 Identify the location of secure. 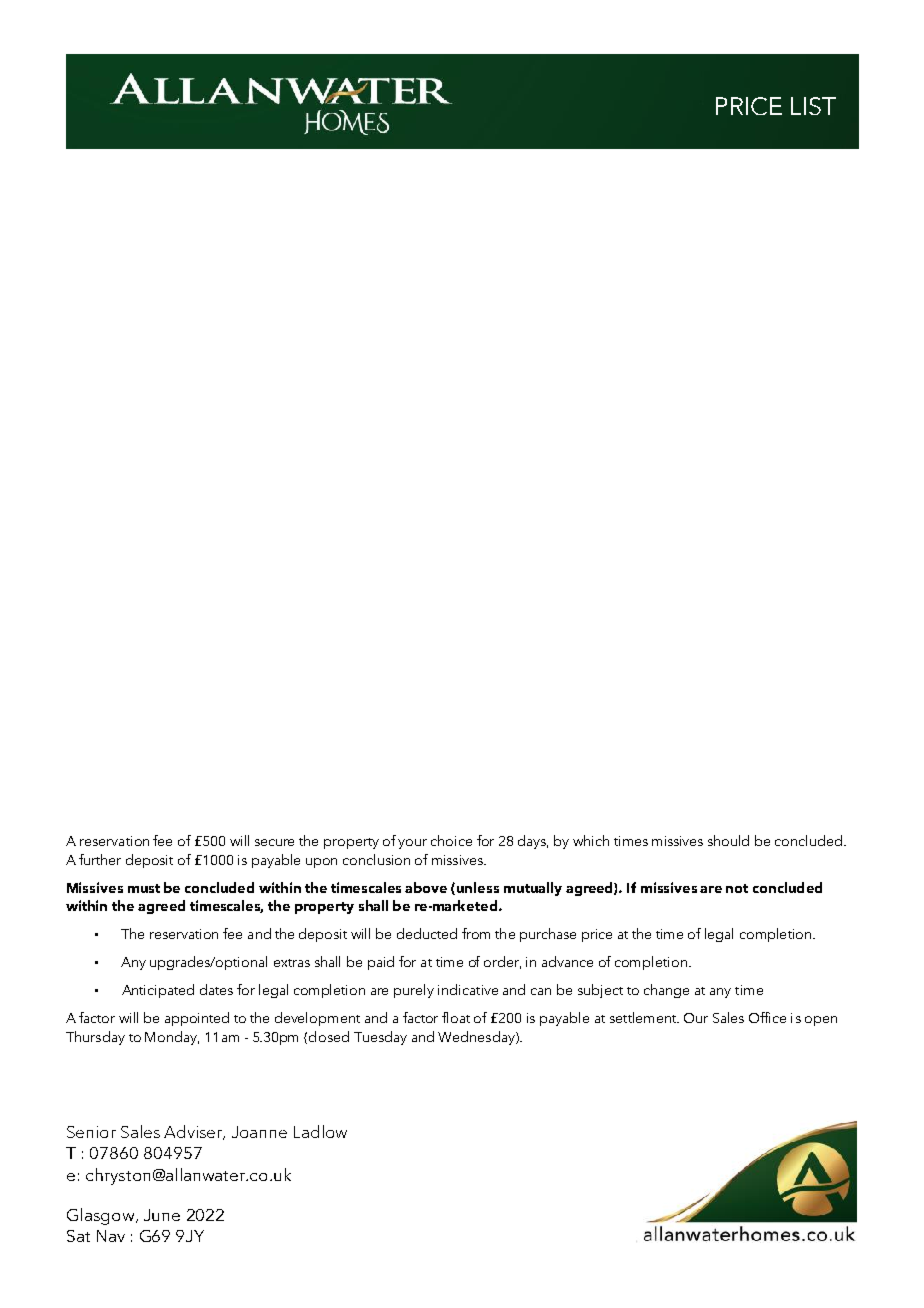
(274, 842).
